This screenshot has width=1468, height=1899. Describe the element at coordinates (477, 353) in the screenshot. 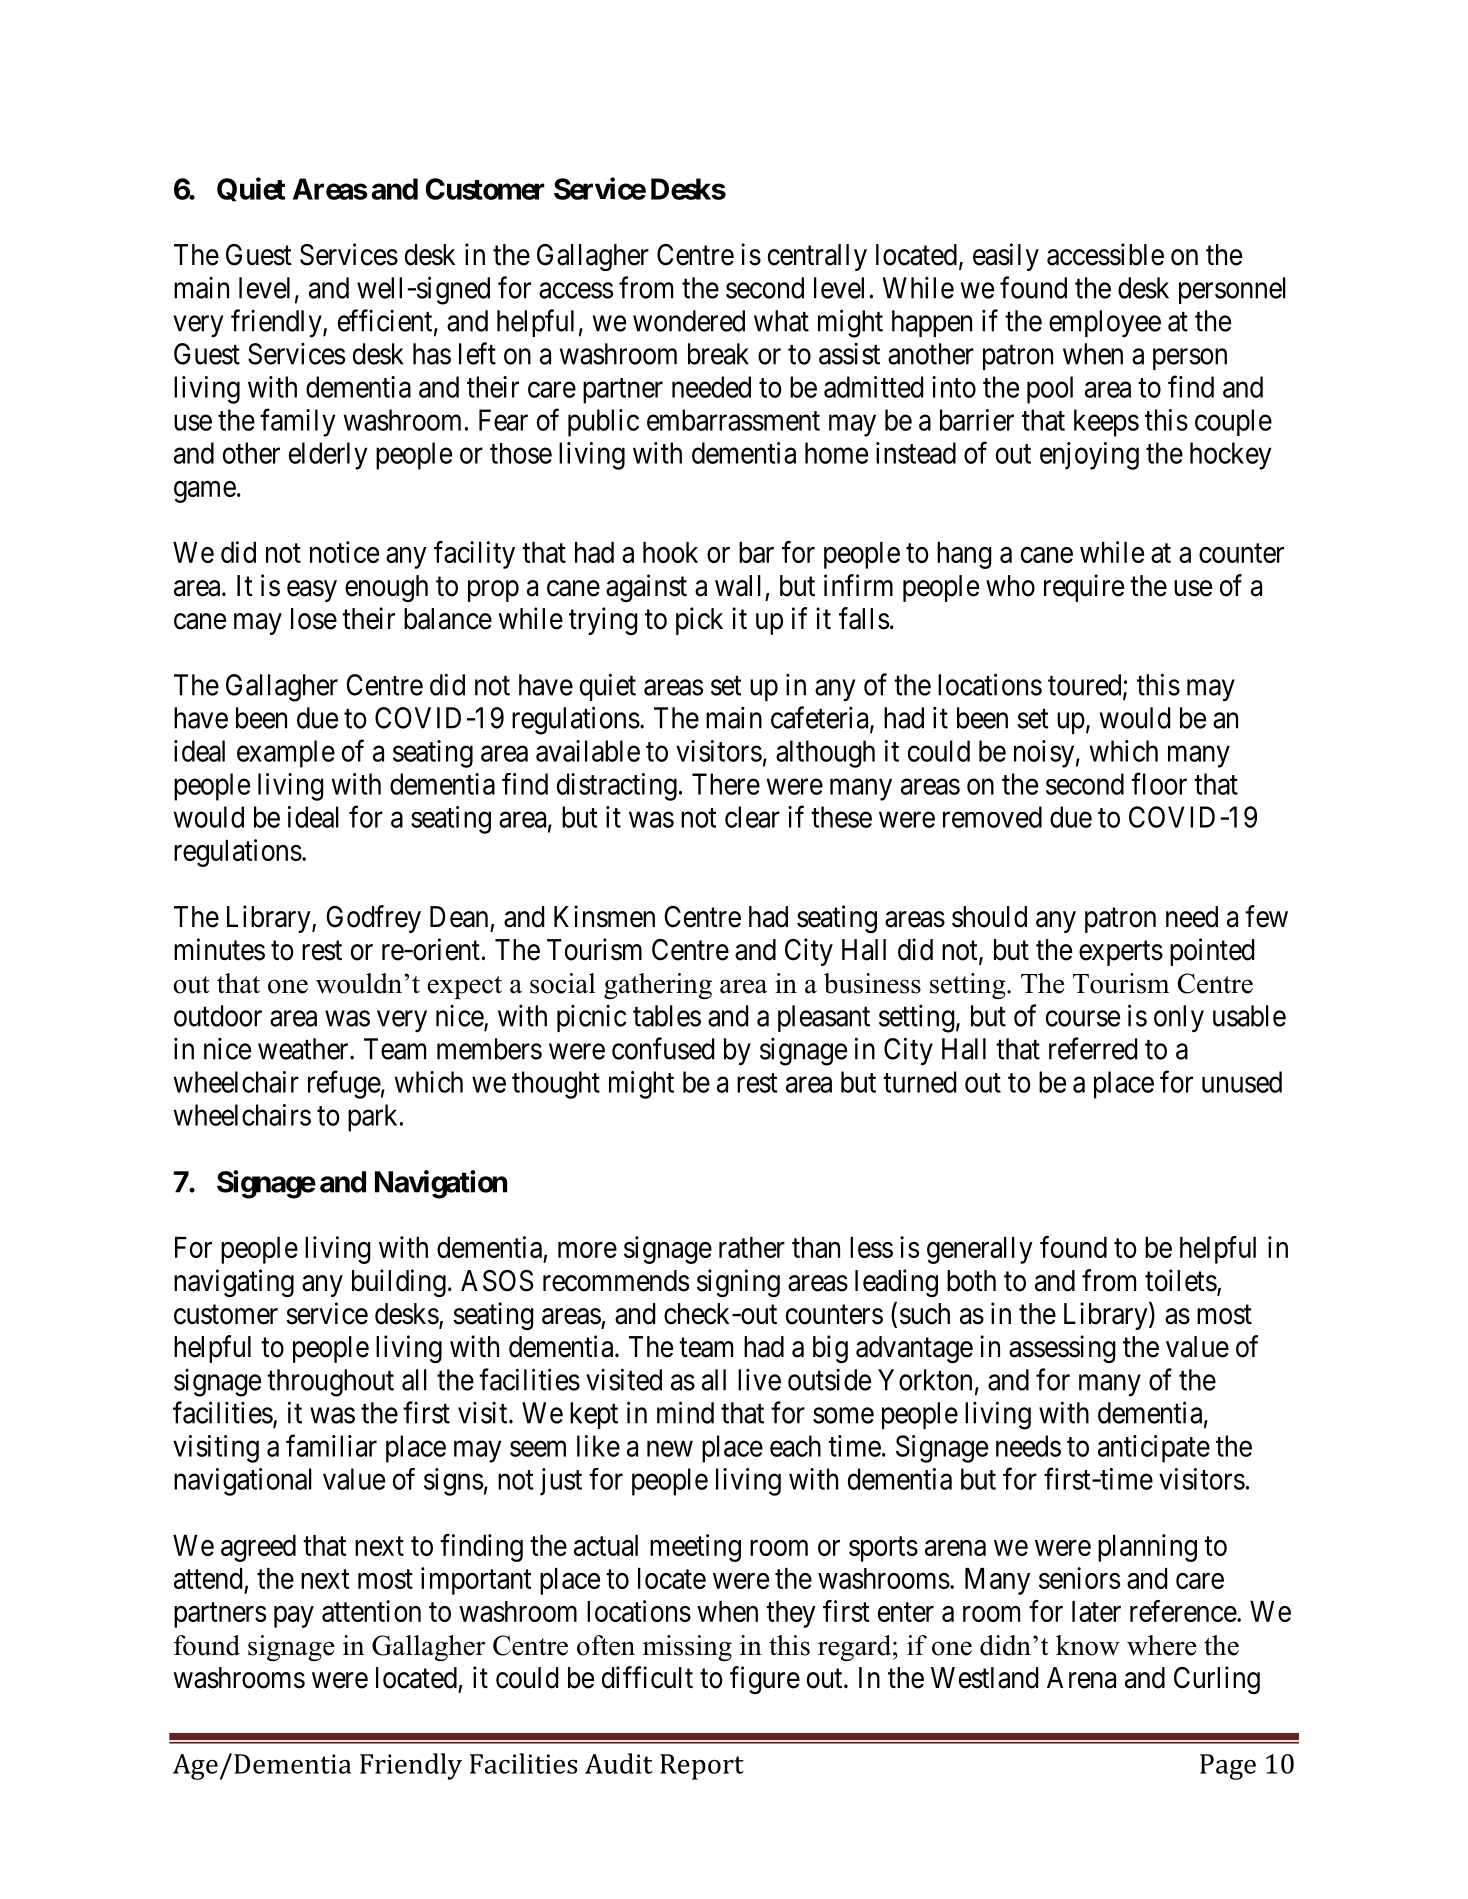

I see `left` at that location.
